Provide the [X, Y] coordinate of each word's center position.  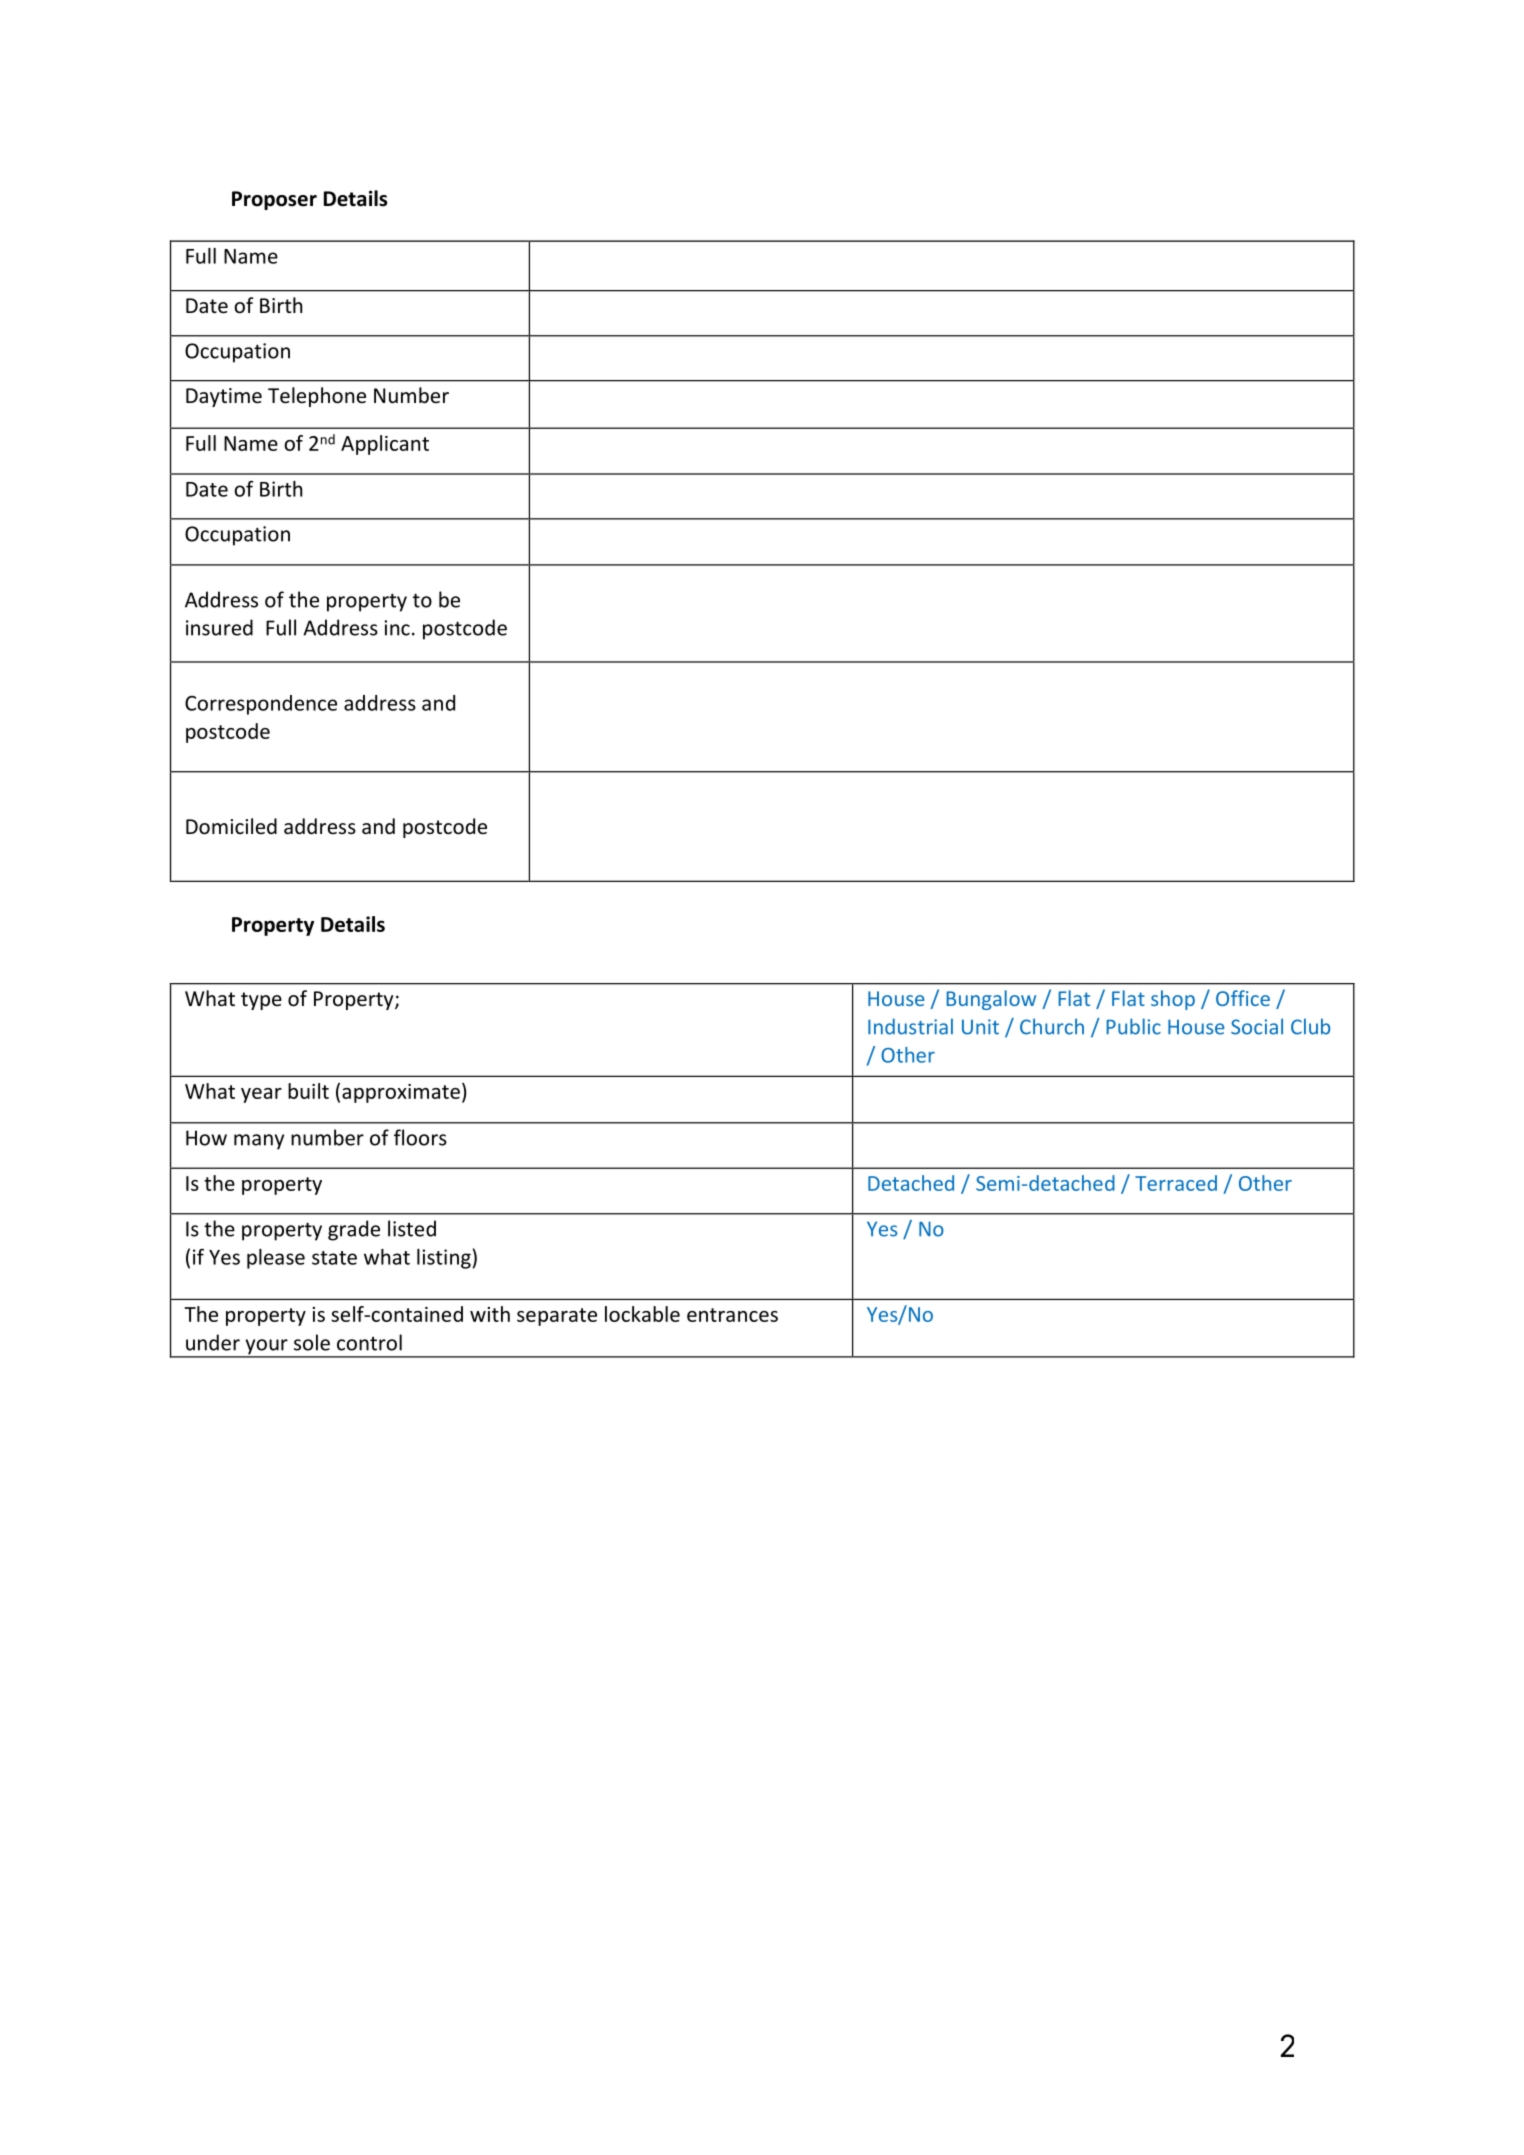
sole [312, 1342]
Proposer [274, 200]
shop [1173, 1000]
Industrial [910, 1026]
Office [1243, 998]
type [261, 1001]
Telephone [317, 397]
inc [397, 628]
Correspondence [261, 705]
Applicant [385, 445]
